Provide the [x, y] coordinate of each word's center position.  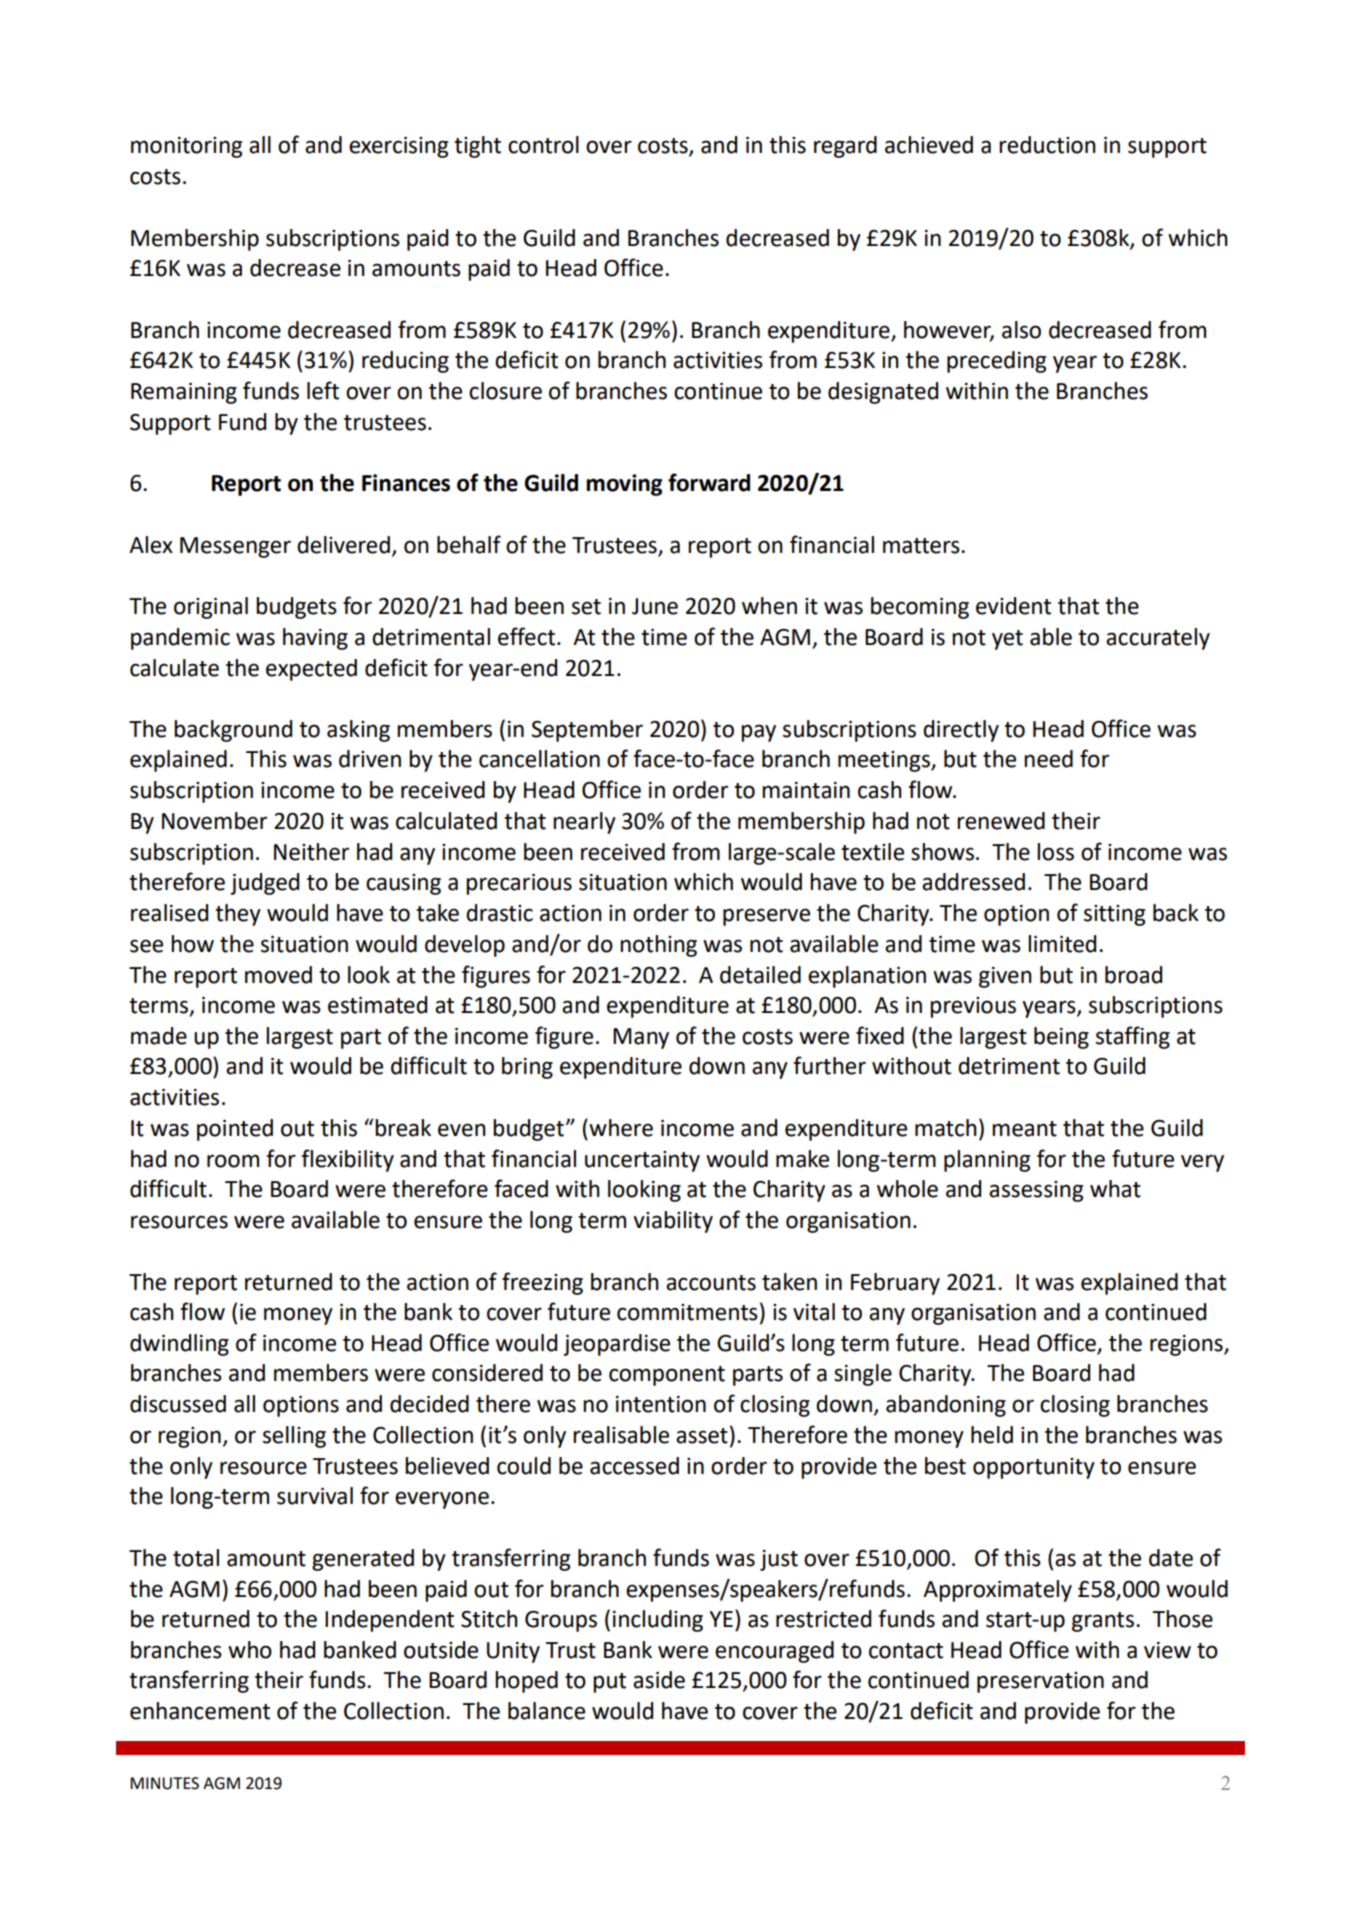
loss [1055, 852]
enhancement [200, 1711]
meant [1024, 1129]
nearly [584, 823]
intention [661, 1404]
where [620, 1128]
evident [1013, 606]
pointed [235, 1130]
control [543, 145]
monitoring [186, 147]
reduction [1047, 145]
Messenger [235, 547]
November [214, 821]
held [992, 1435]
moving [624, 485]
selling [294, 1437]
